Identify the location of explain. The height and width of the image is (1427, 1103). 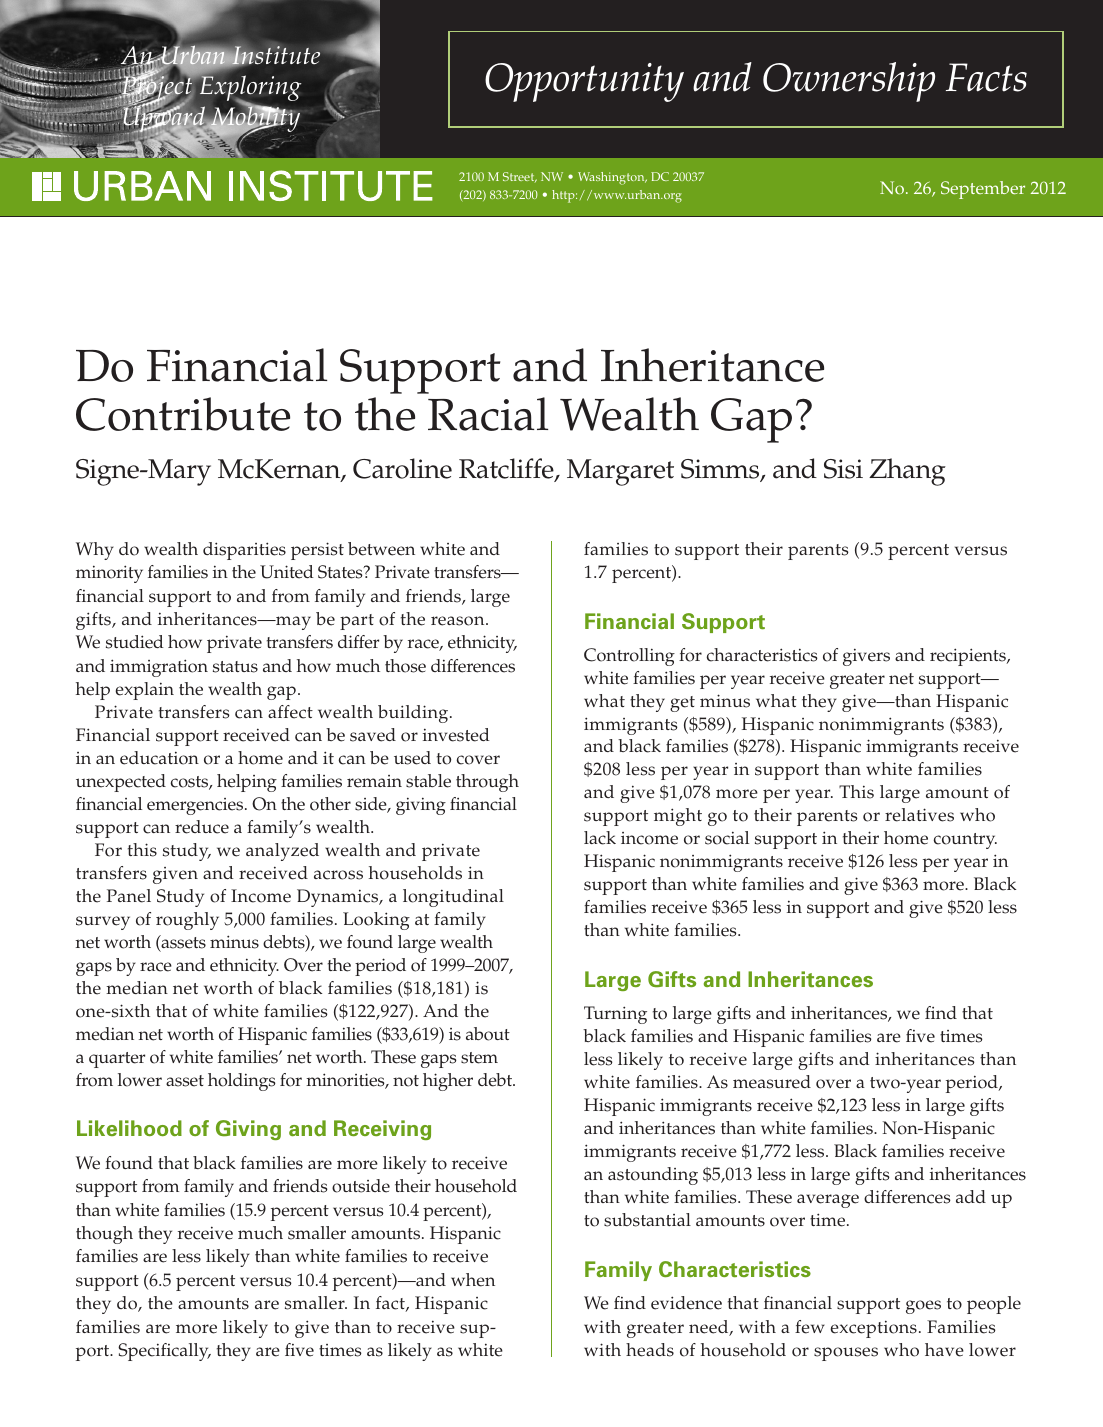
(144, 691).
